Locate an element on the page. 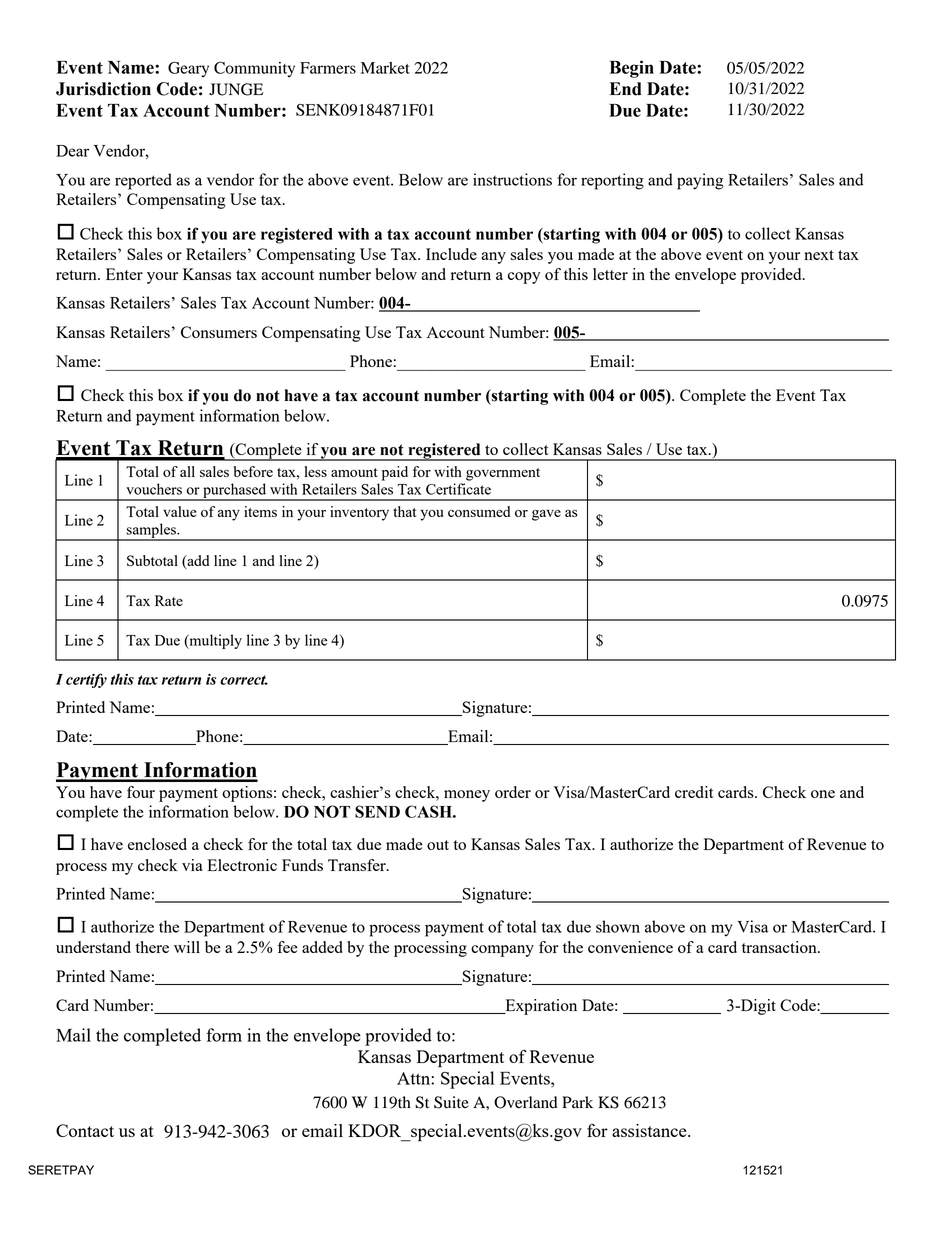 The height and width of the image is (1233, 952). Consumers is located at coordinates (219, 332).
